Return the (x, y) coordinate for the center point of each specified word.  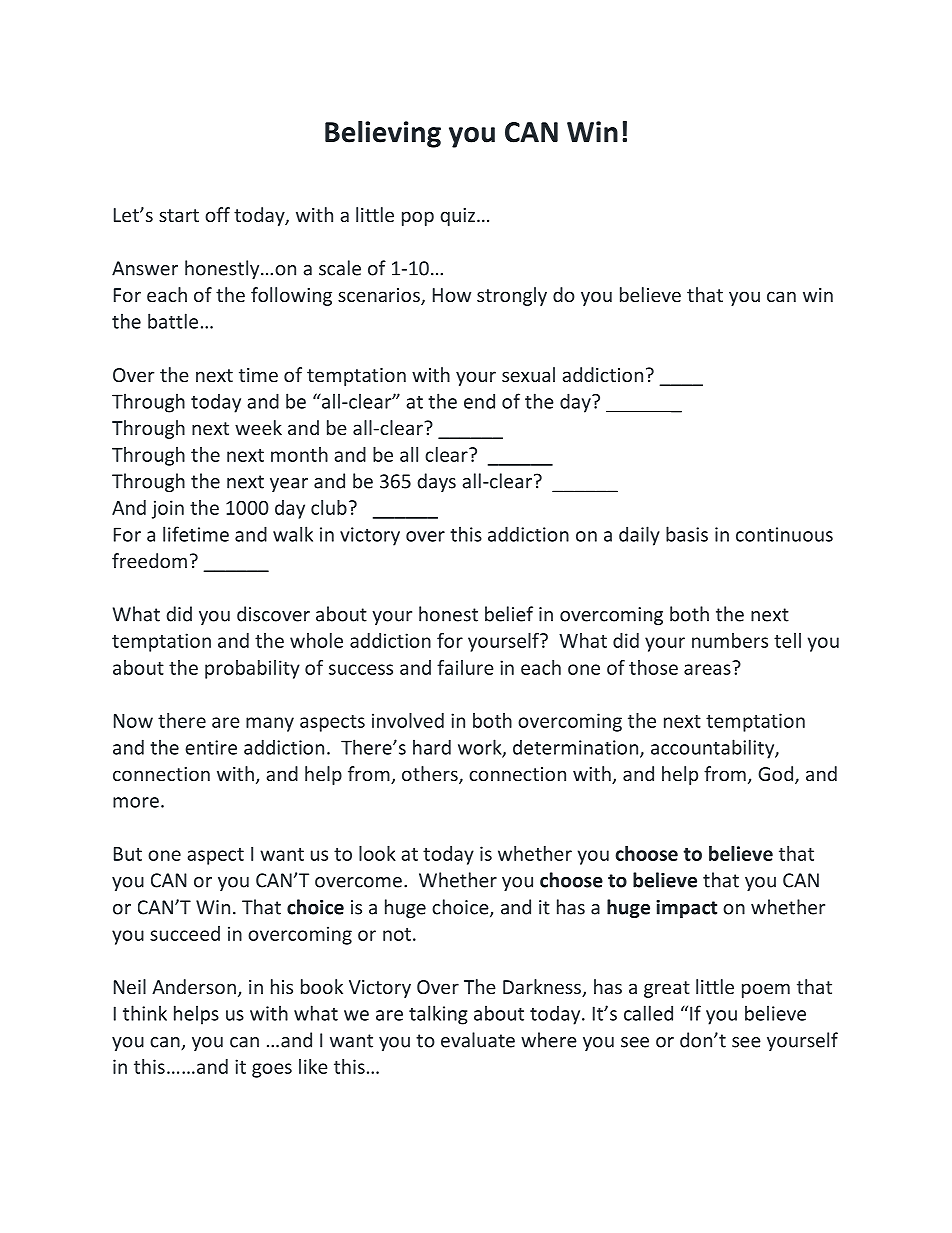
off (217, 214)
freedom (149, 560)
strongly (512, 296)
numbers (730, 640)
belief (509, 614)
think (145, 1013)
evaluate (478, 1040)
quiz (458, 217)
